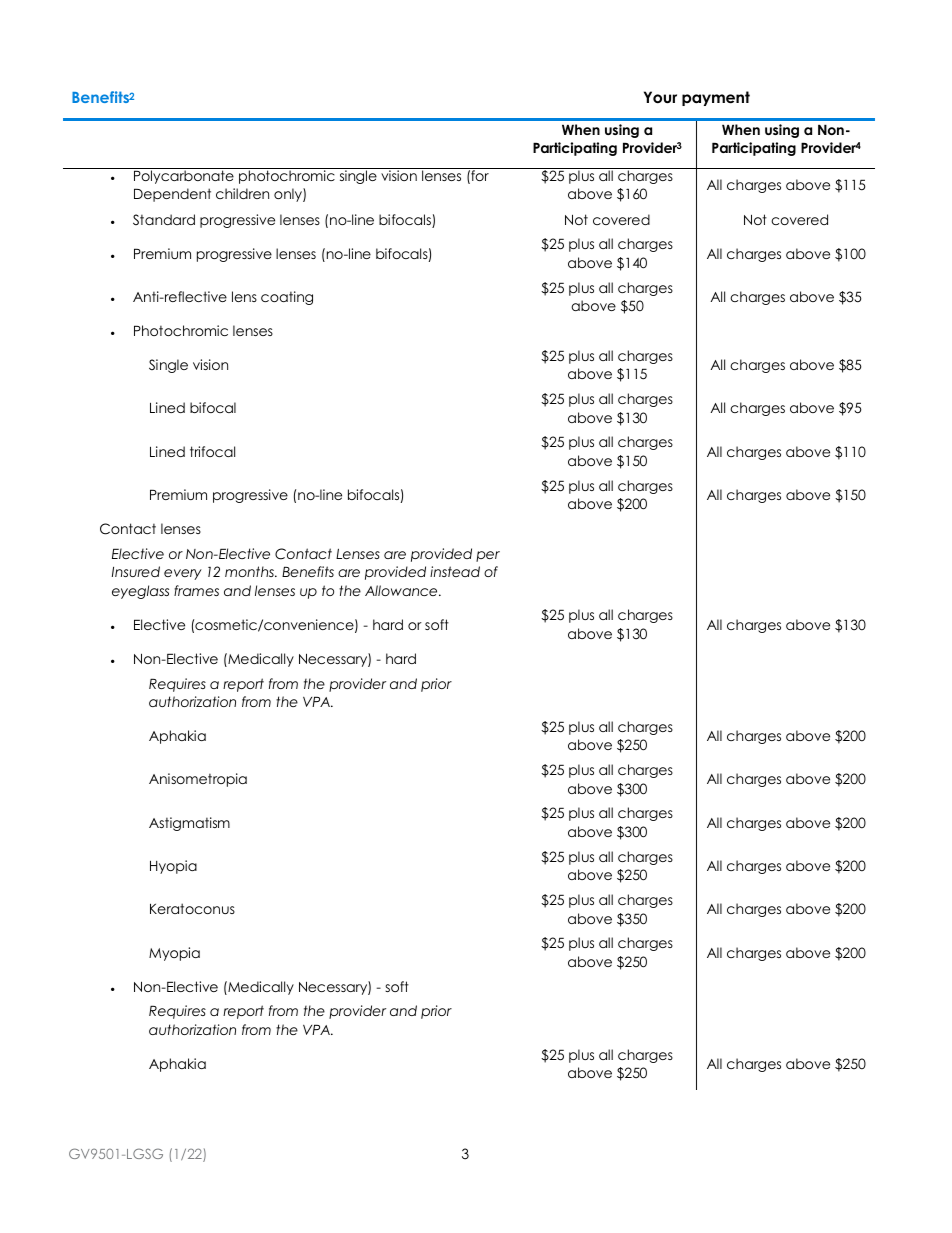 Image resolution: width=952 pixels, height=1233 pixels. I want to click on eyeglass, so click(140, 592).
